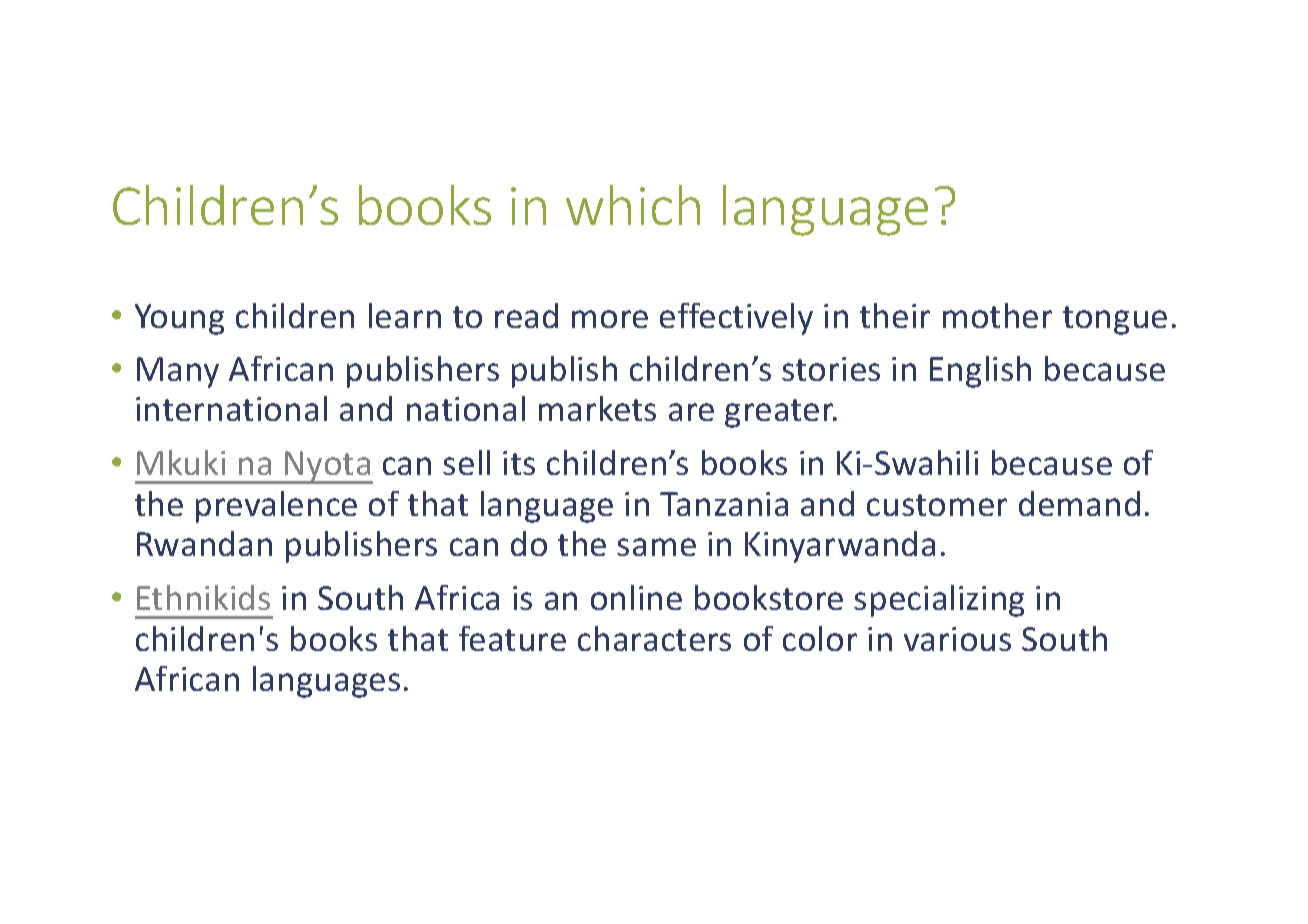  What do you see at coordinates (937, 505) in the document?
I see `customer` at bounding box center [937, 505].
